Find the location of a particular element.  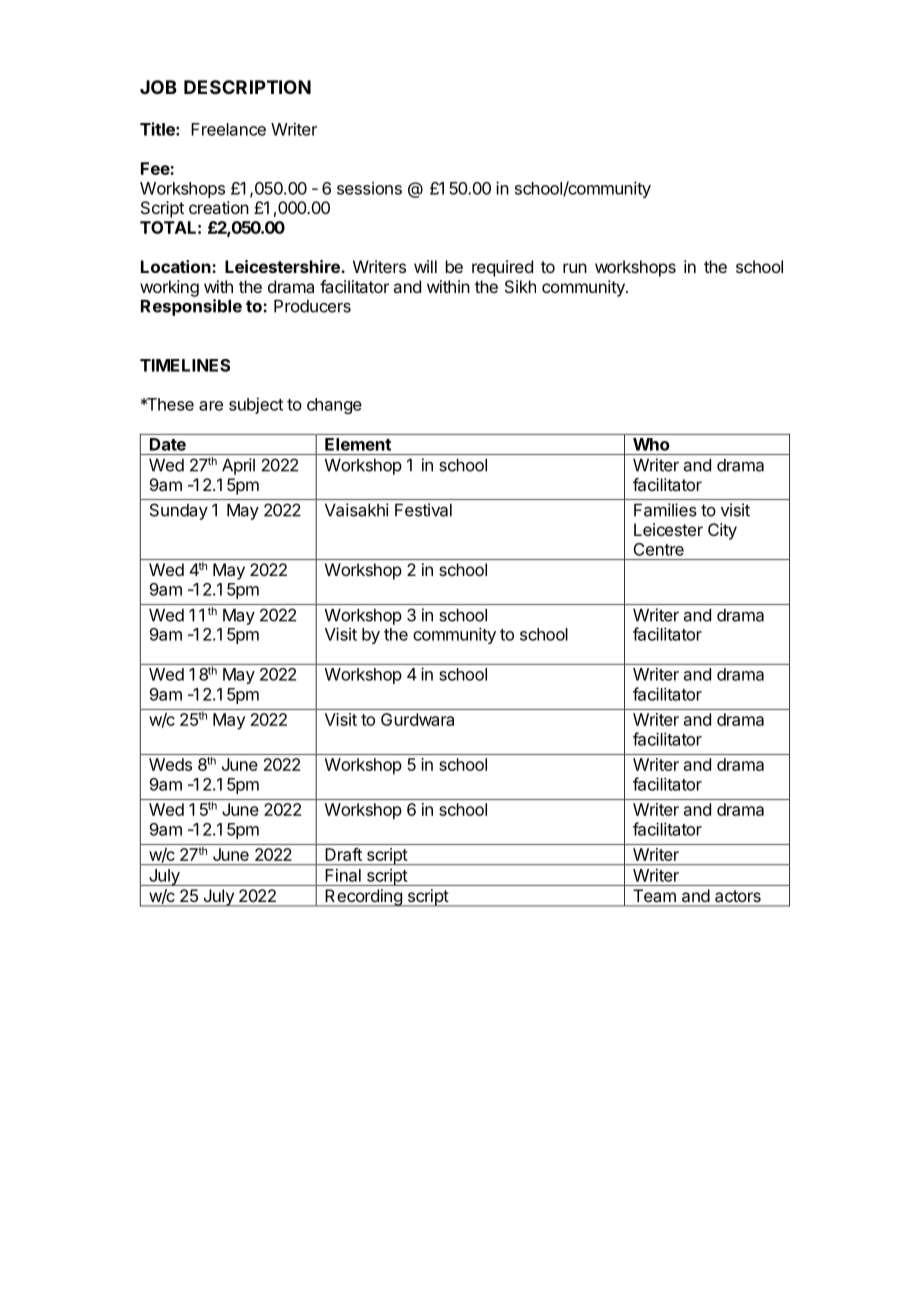

Final is located at coordinates (343, 875).
